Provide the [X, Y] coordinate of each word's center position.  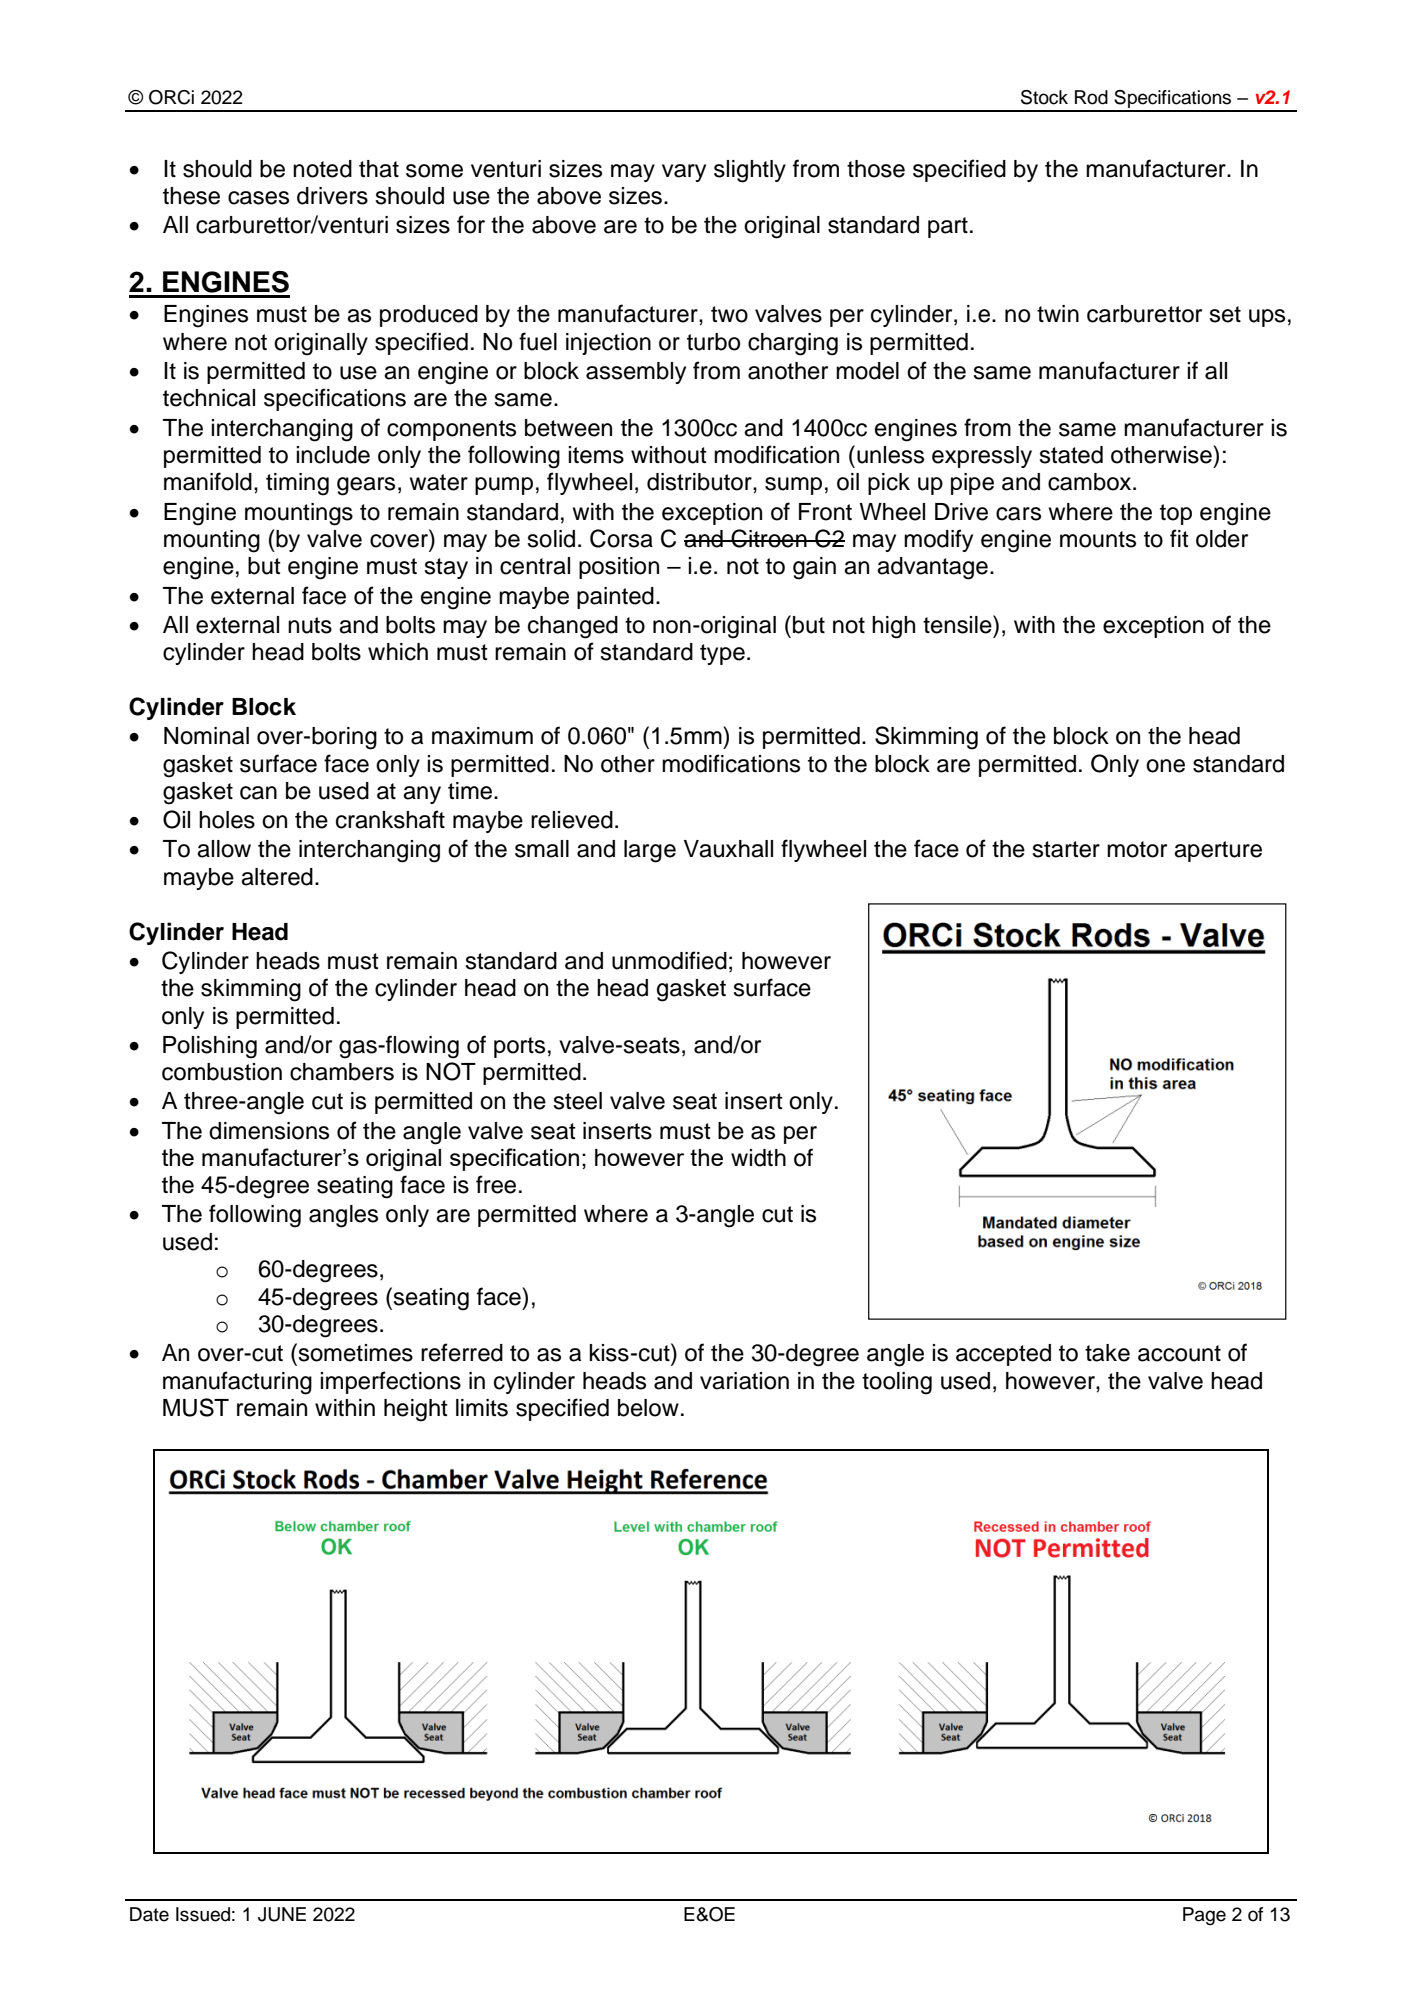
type [722, 654]
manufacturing [237, 1383]
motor [1137, 849]
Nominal [206, 736]
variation [744, 1381]
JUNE [282, 1914]
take [1107, 1353]
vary [684, 173]
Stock [1044, 97]
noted [322, 169]
